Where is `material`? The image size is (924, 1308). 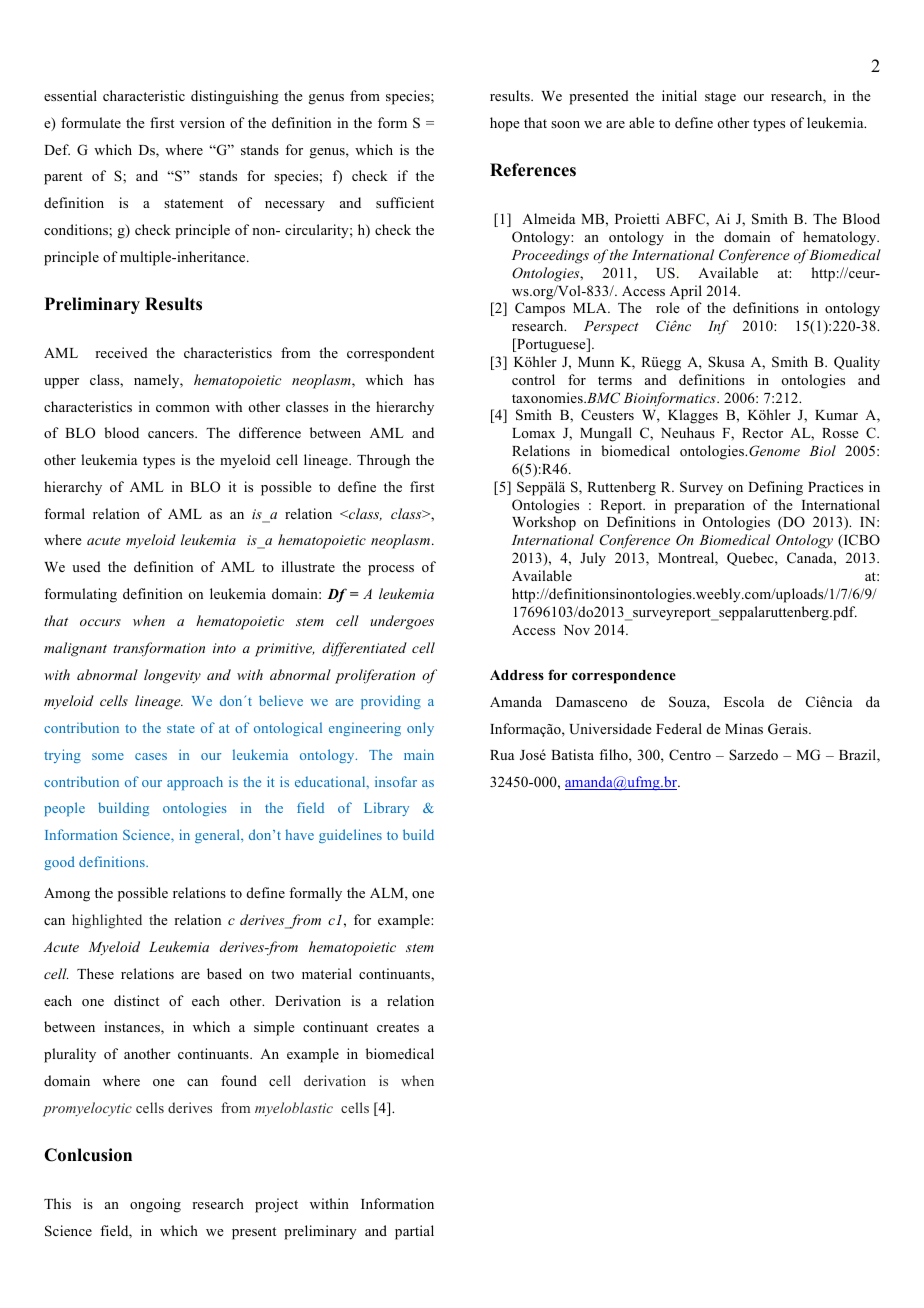
material is located at coordinates (327, 973).
